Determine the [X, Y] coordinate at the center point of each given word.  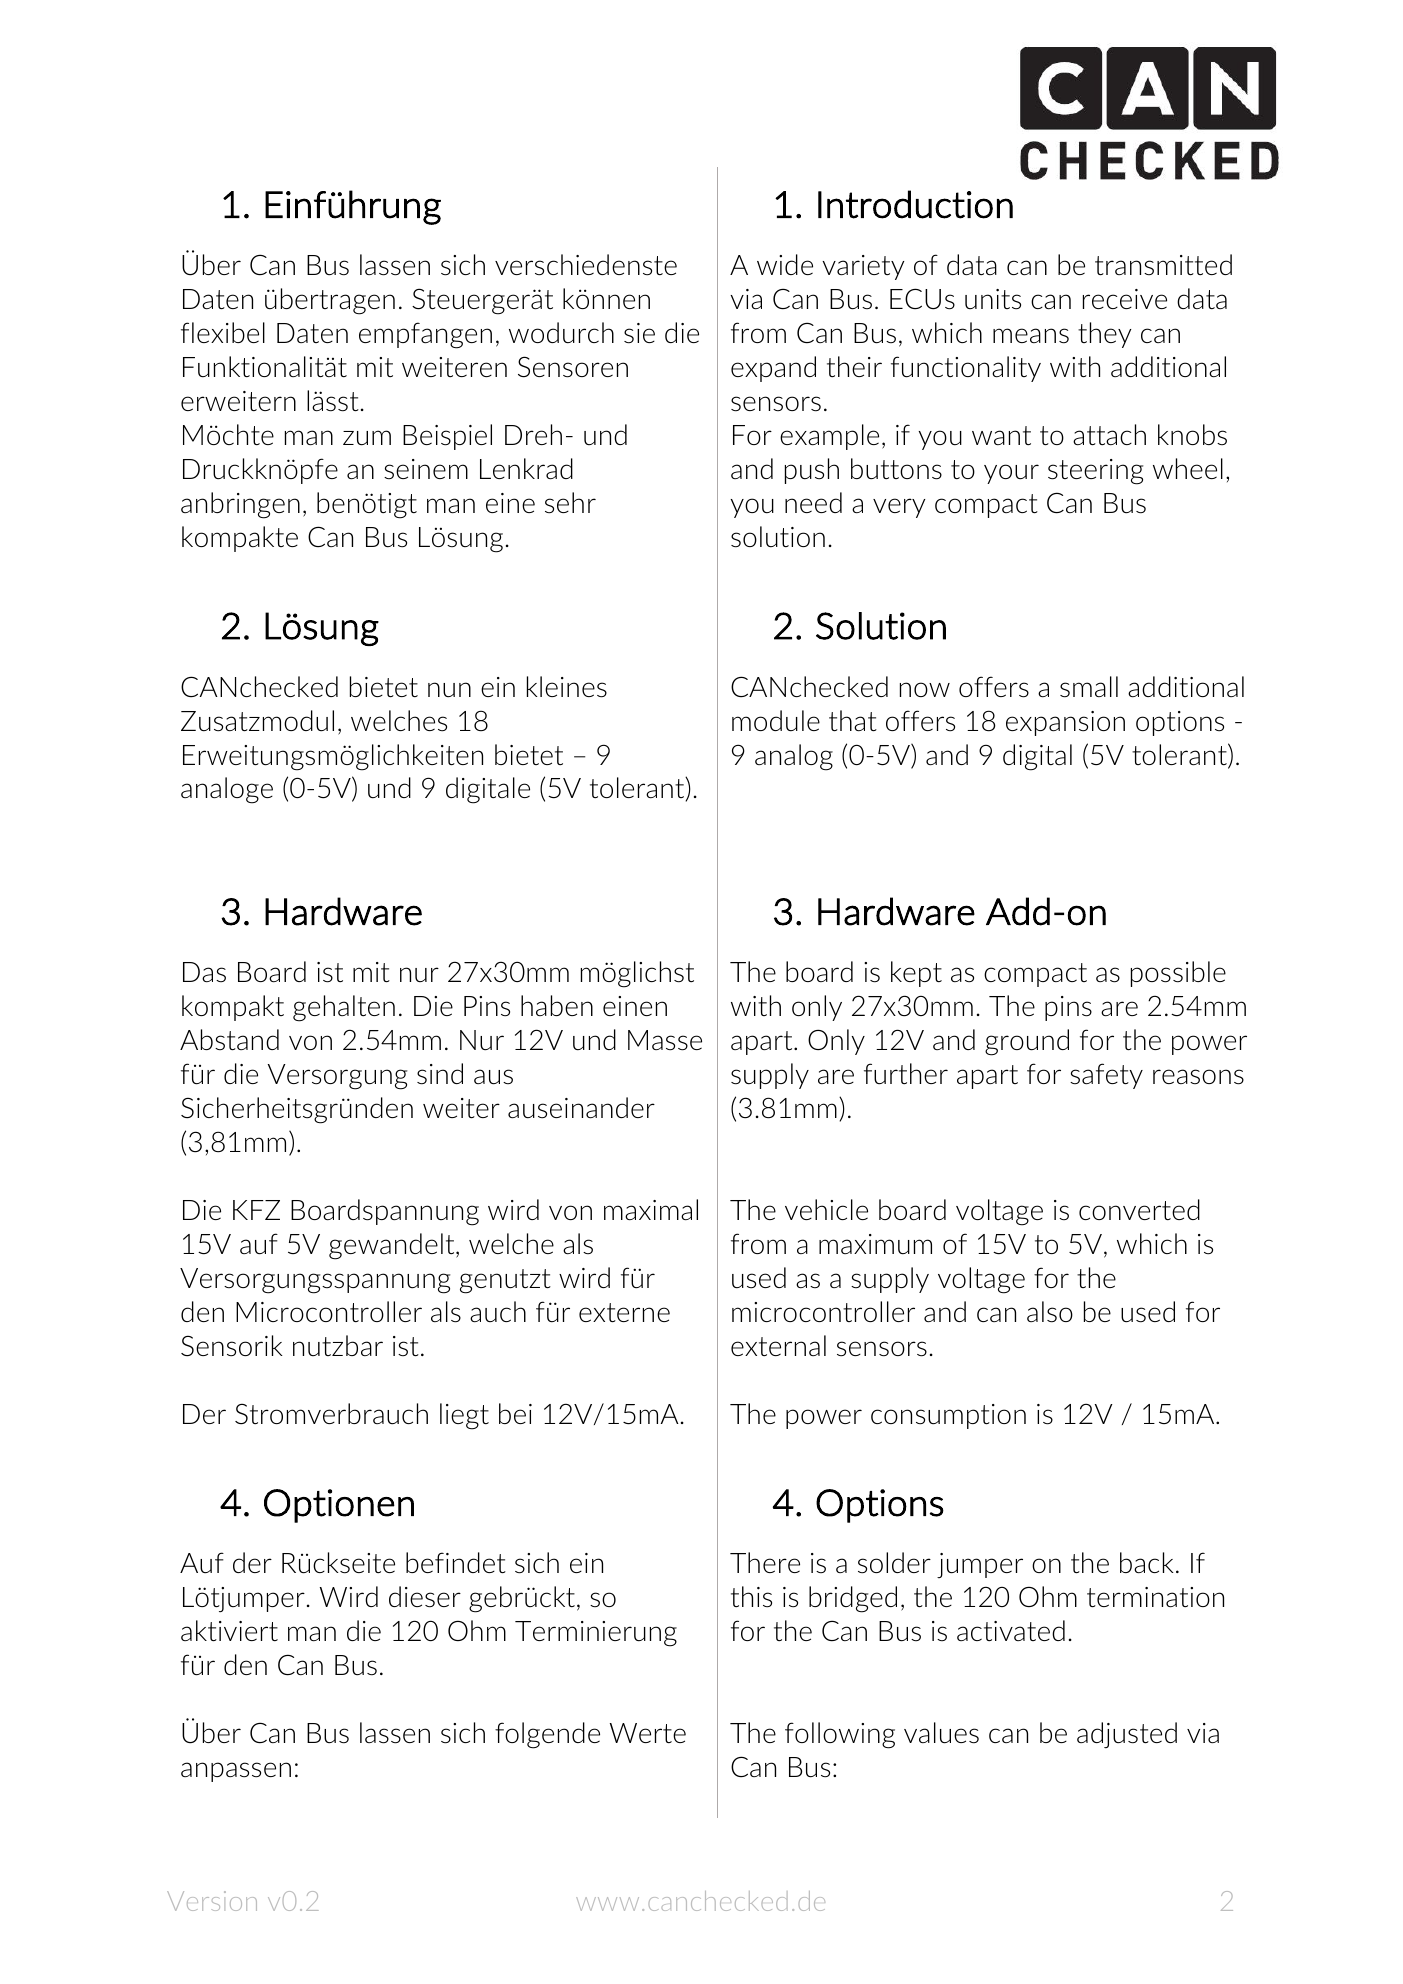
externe [624, 1312]
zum [367, 438]
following [840, 1735]
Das [204, 972]
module [776, 720]
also [1050, 1312]
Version [212, 1901]
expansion [1065, 723]
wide [785, 264]
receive [1125, 299]
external [778, 1345]
